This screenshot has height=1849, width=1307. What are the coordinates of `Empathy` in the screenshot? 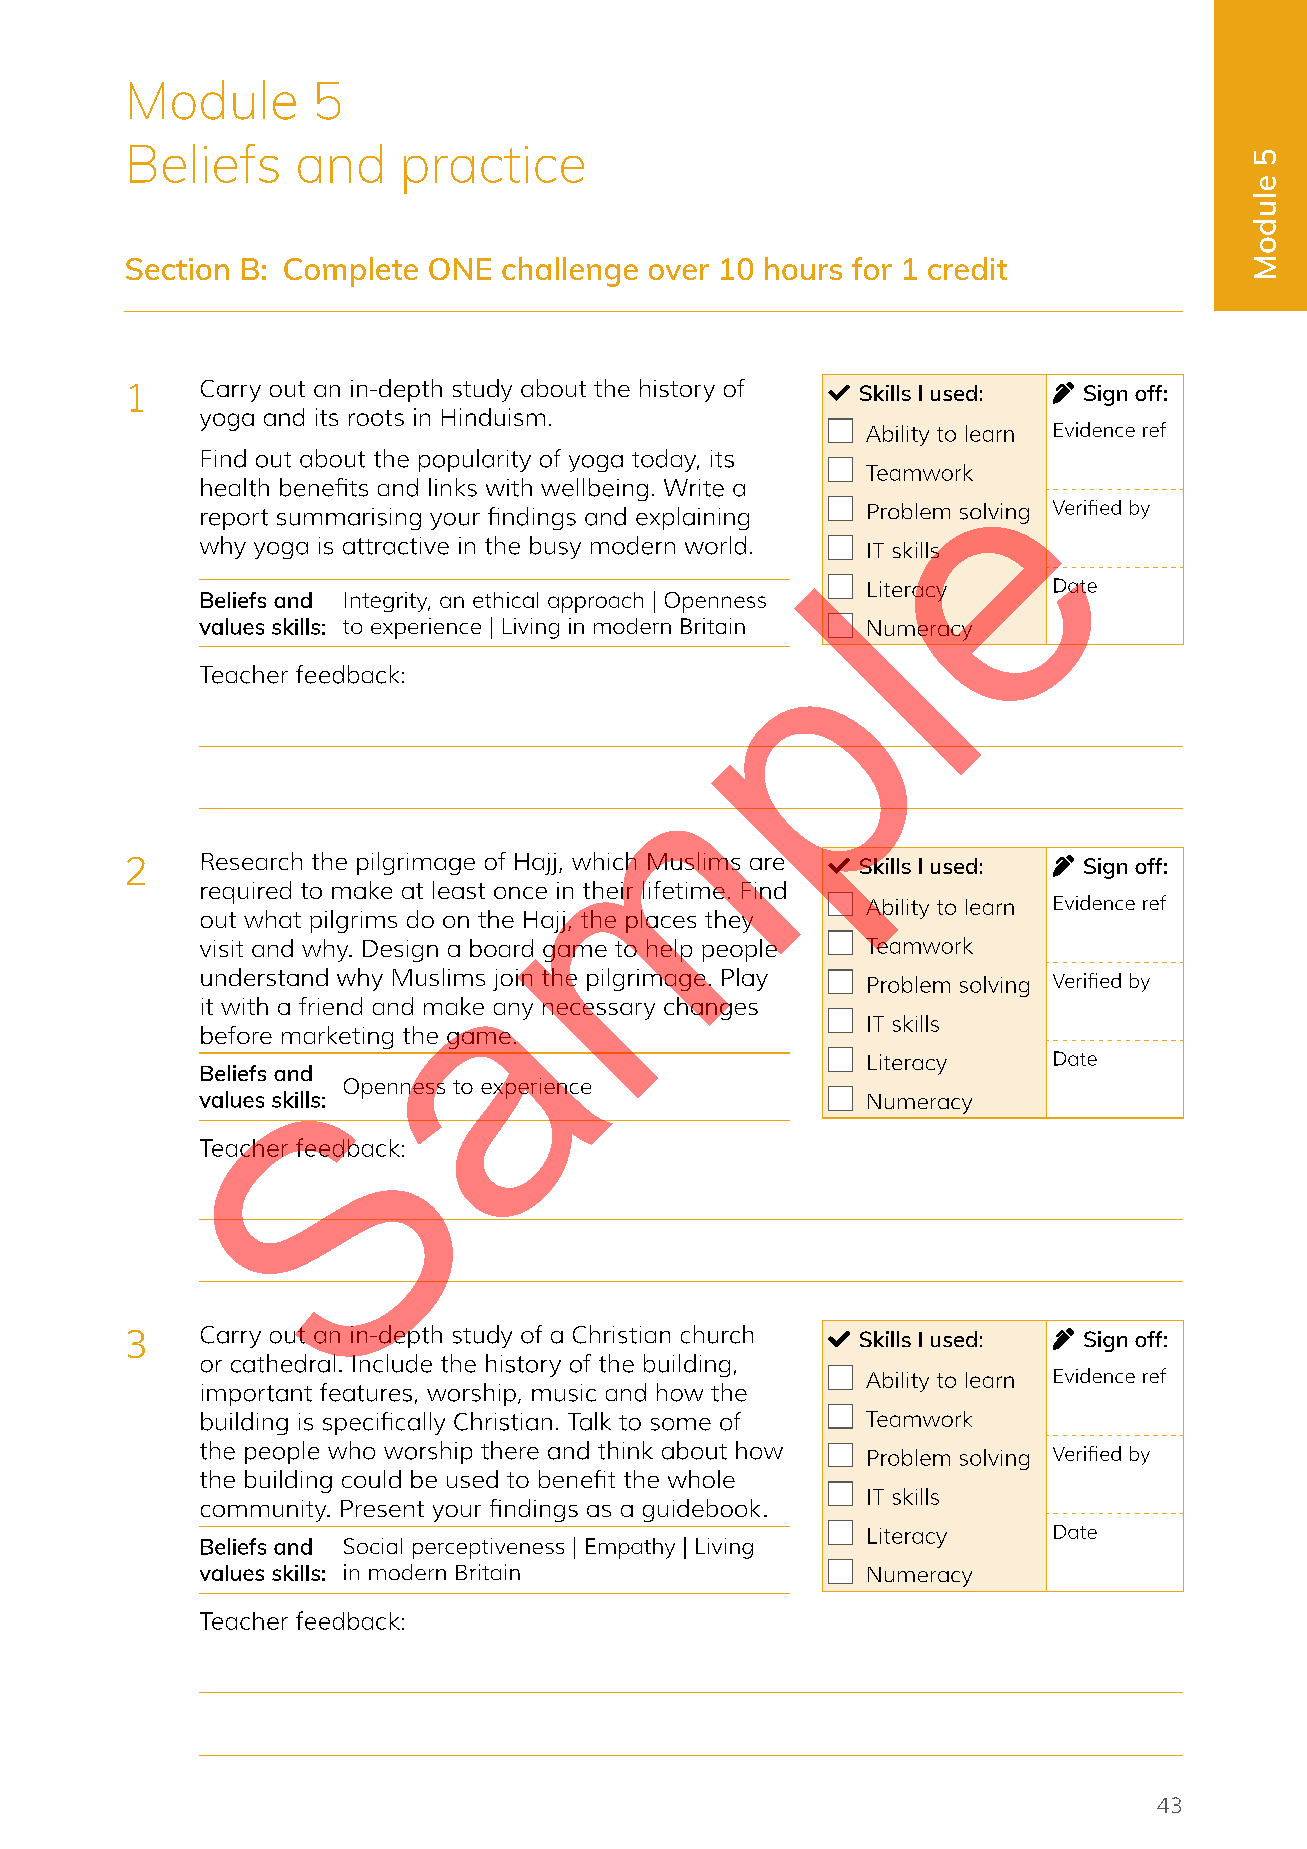 It's located at (630, 1548).
